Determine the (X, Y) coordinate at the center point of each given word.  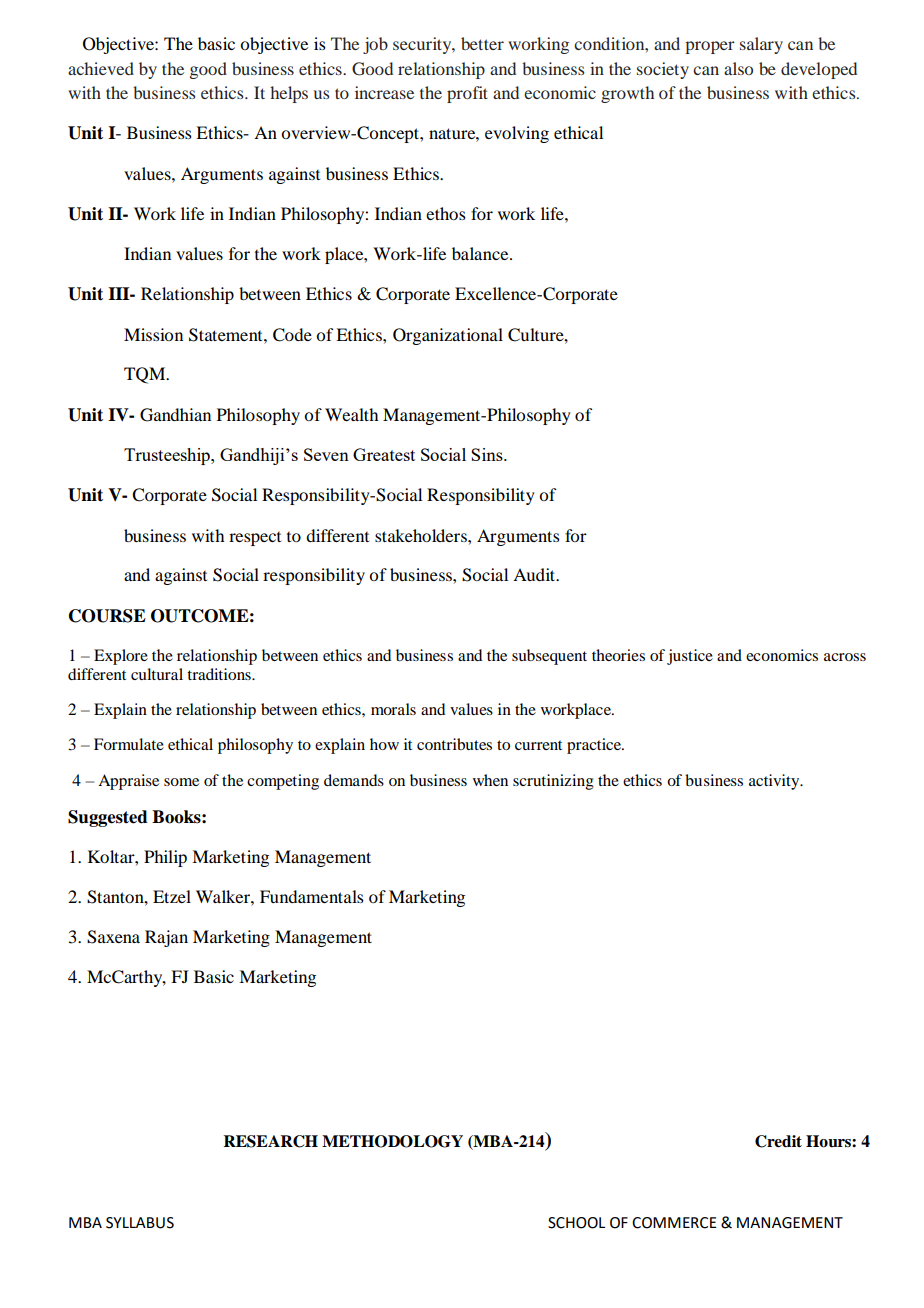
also (738, 68)
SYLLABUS (140, 1223)
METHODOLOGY (392, 1141)
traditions (220, 674)
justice (690, 657)
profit (467, 94)
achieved (101, 68)
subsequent (549, 657)
